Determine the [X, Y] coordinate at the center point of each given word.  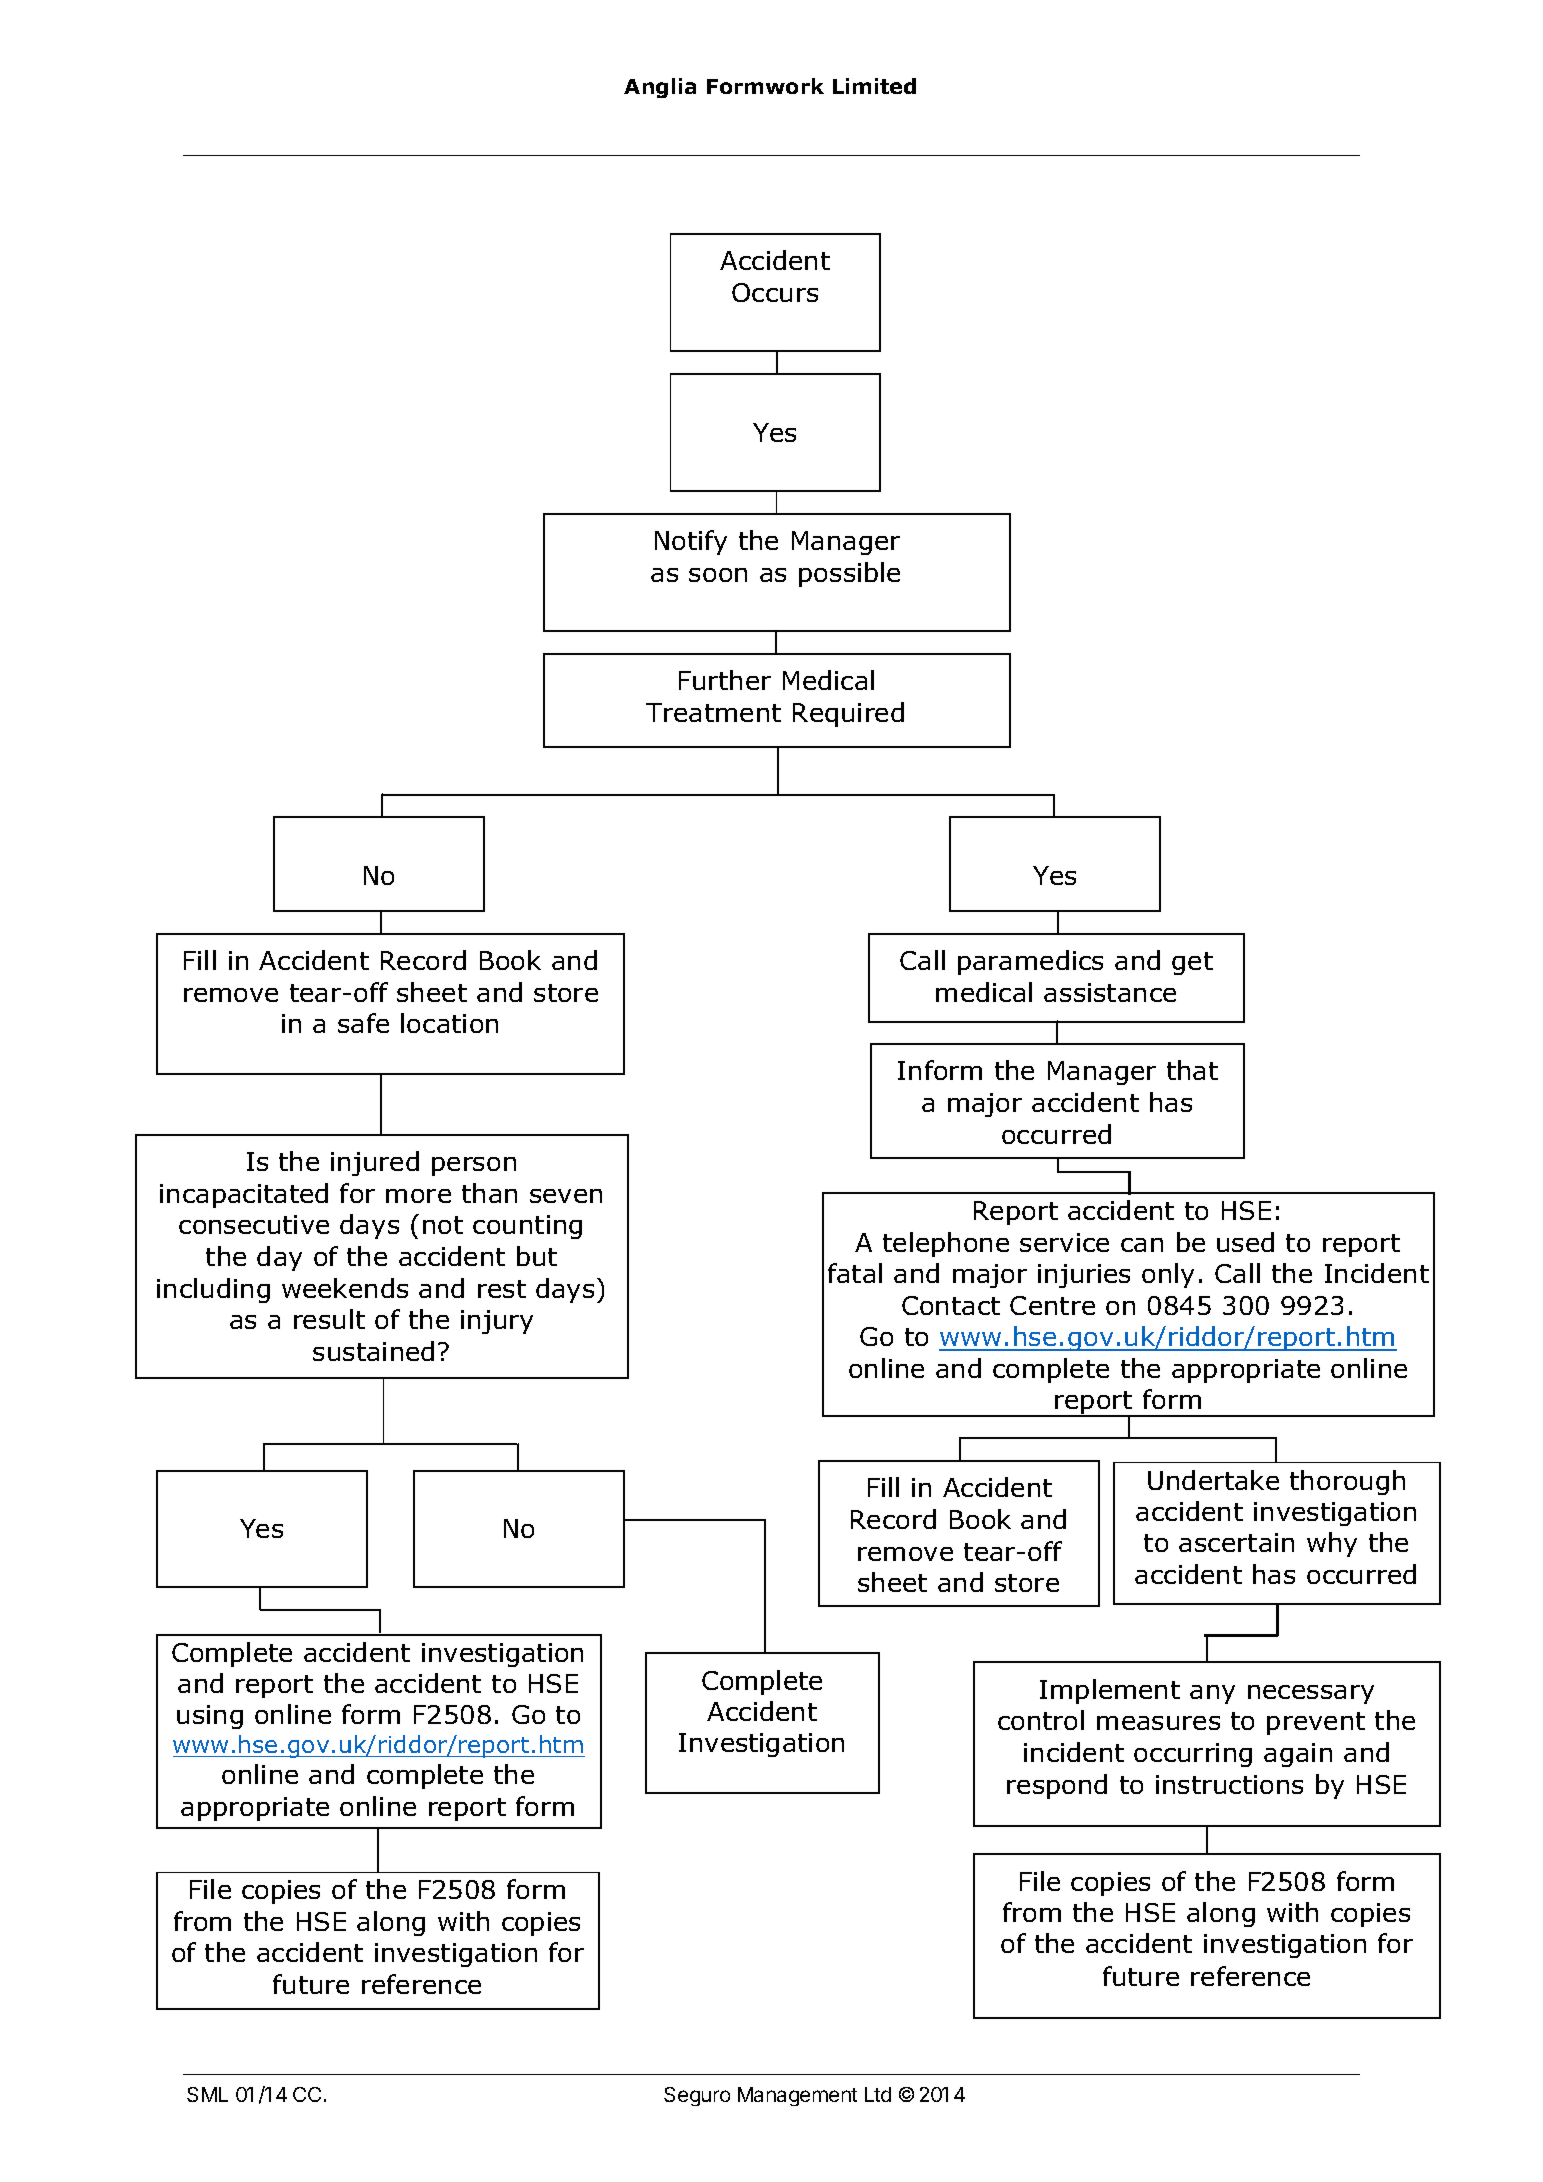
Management [797, 2096]
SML [207, 2094]
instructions [1229, 1784]
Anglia [660, 88]
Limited [874, 86]
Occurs [775, 292]
